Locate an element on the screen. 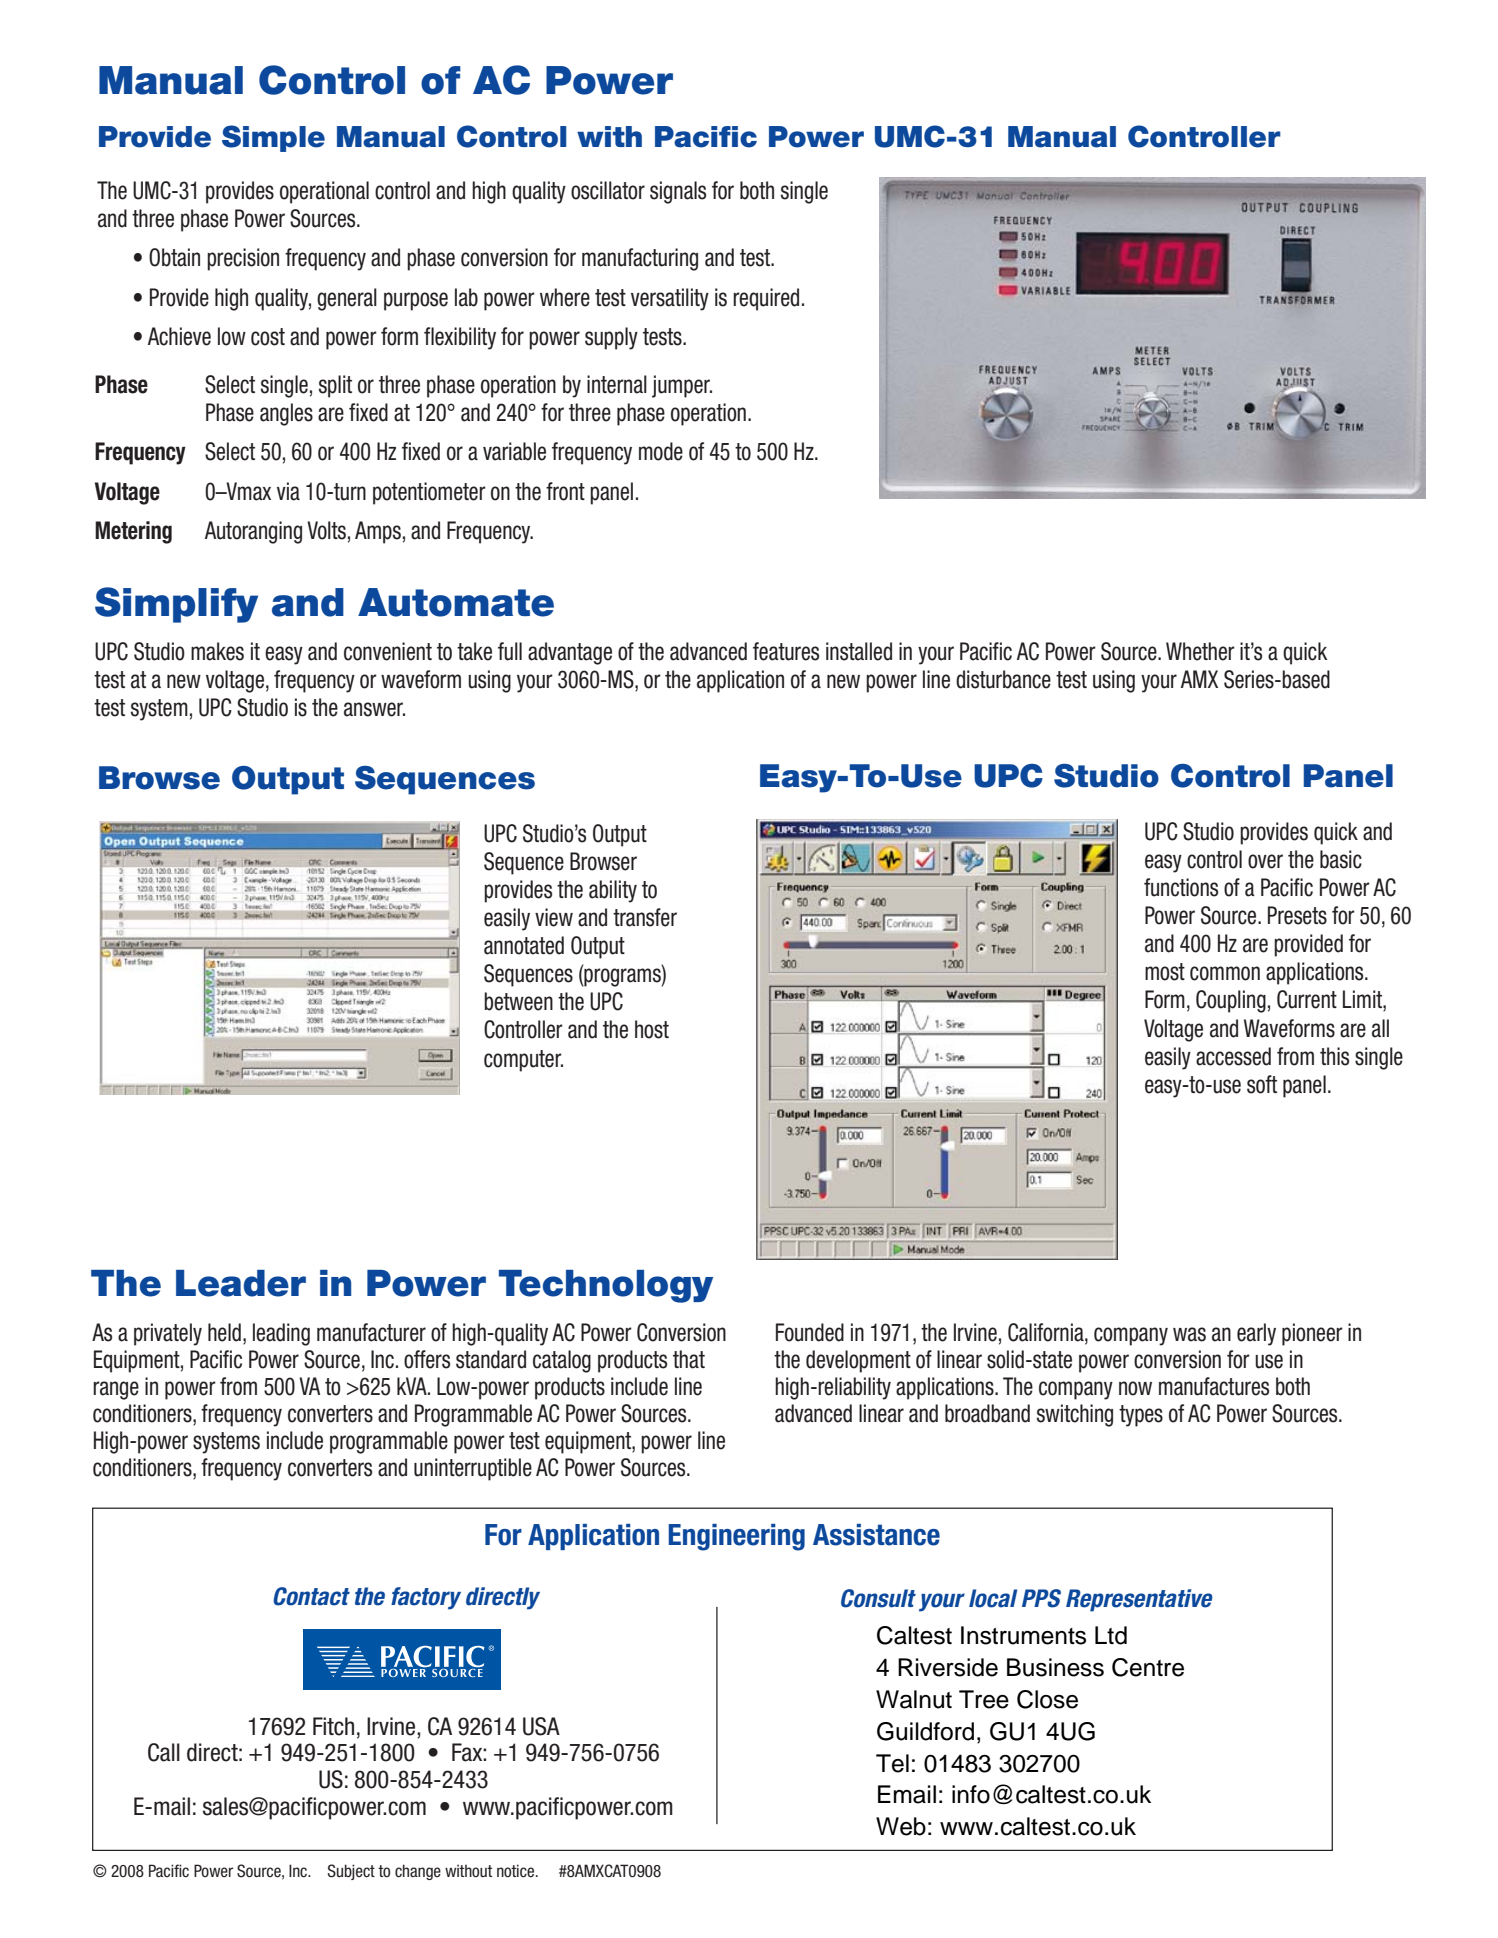 The height and width of the screenshot is (1938, 1498). answer is located at coordinates (374, 709).
